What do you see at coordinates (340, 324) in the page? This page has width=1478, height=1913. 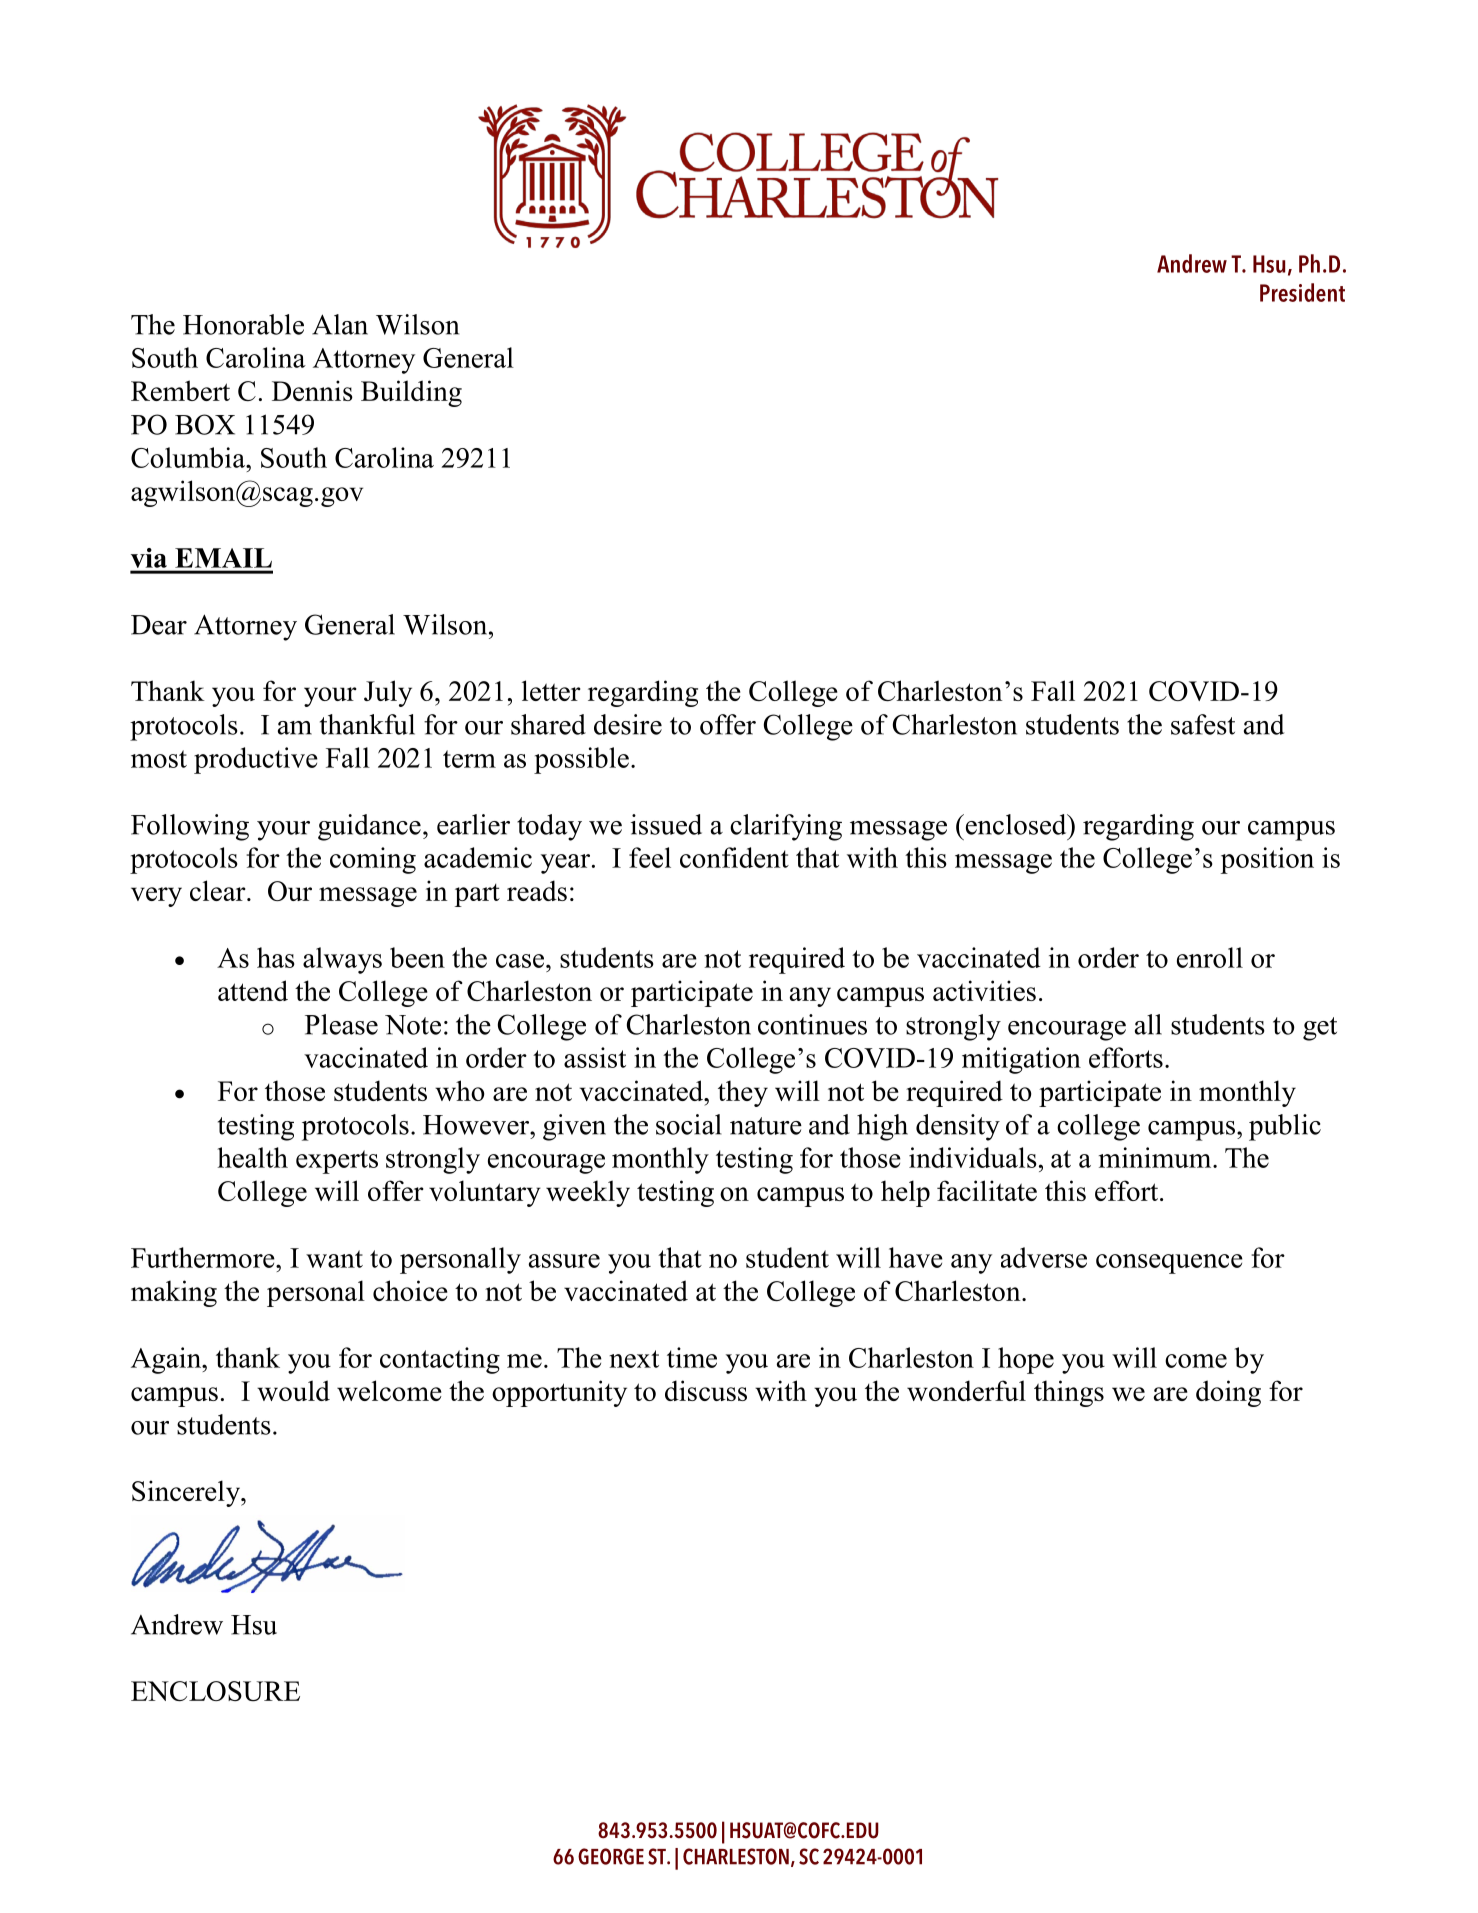 I see `Alan` at bounding box center [340, 324].
